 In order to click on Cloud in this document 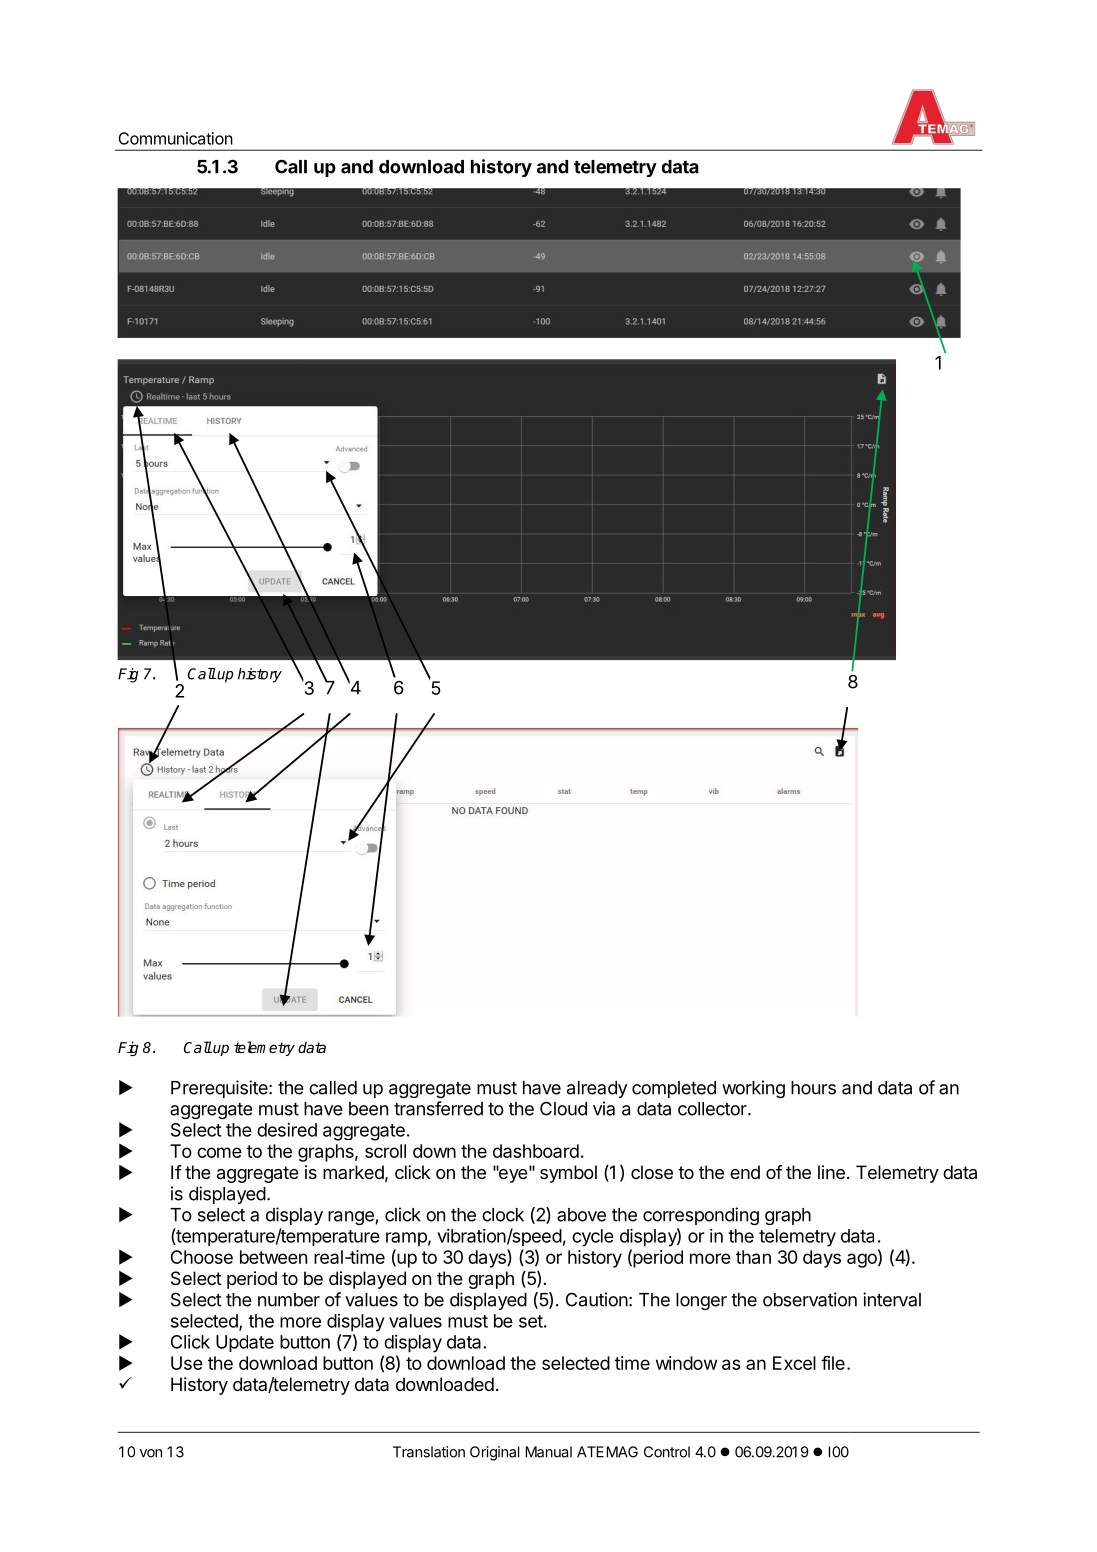, I will do `click(563, 1108)`.
